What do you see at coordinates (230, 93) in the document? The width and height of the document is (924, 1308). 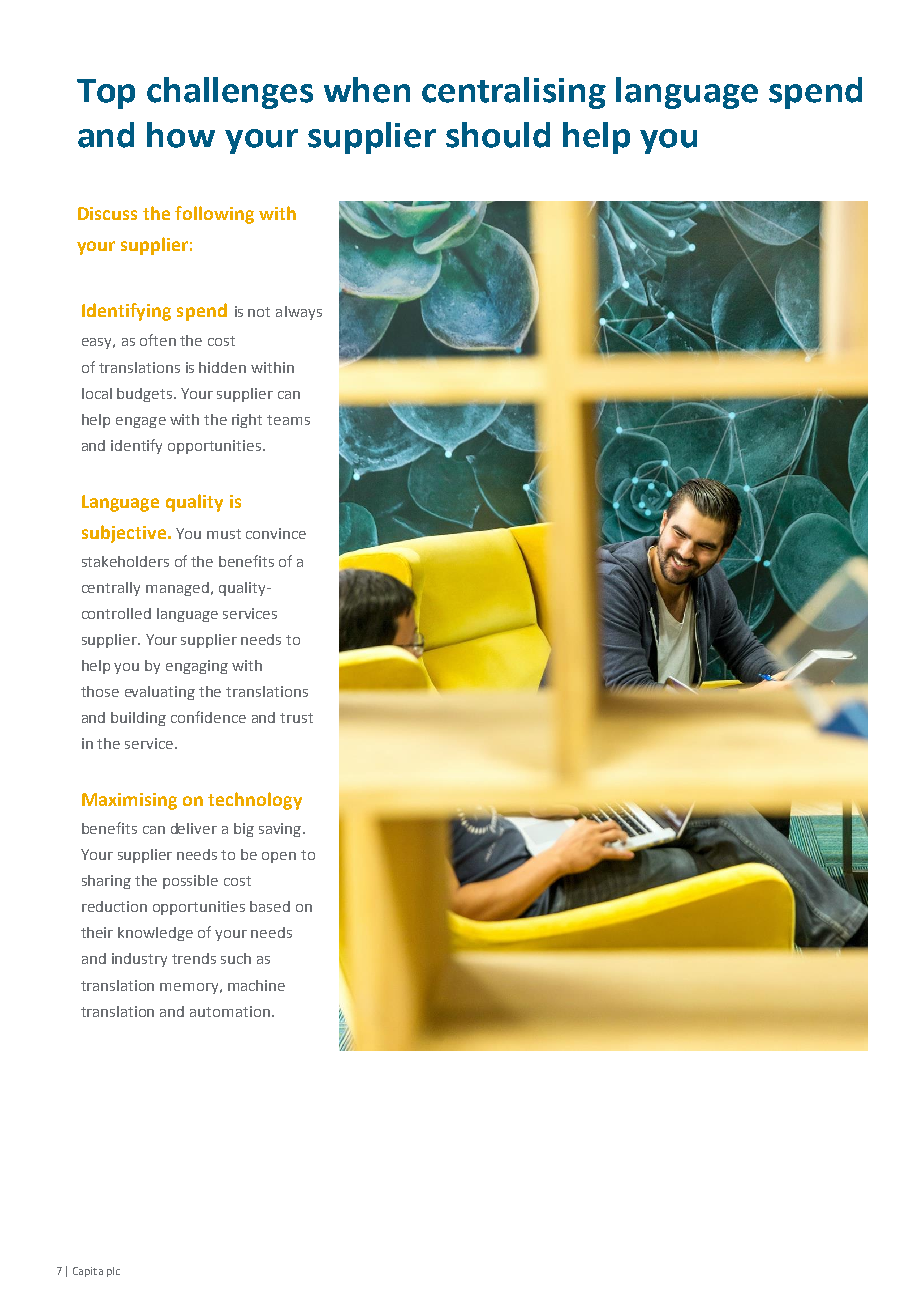 I see `challenges` at bounding box center [230, 93].
